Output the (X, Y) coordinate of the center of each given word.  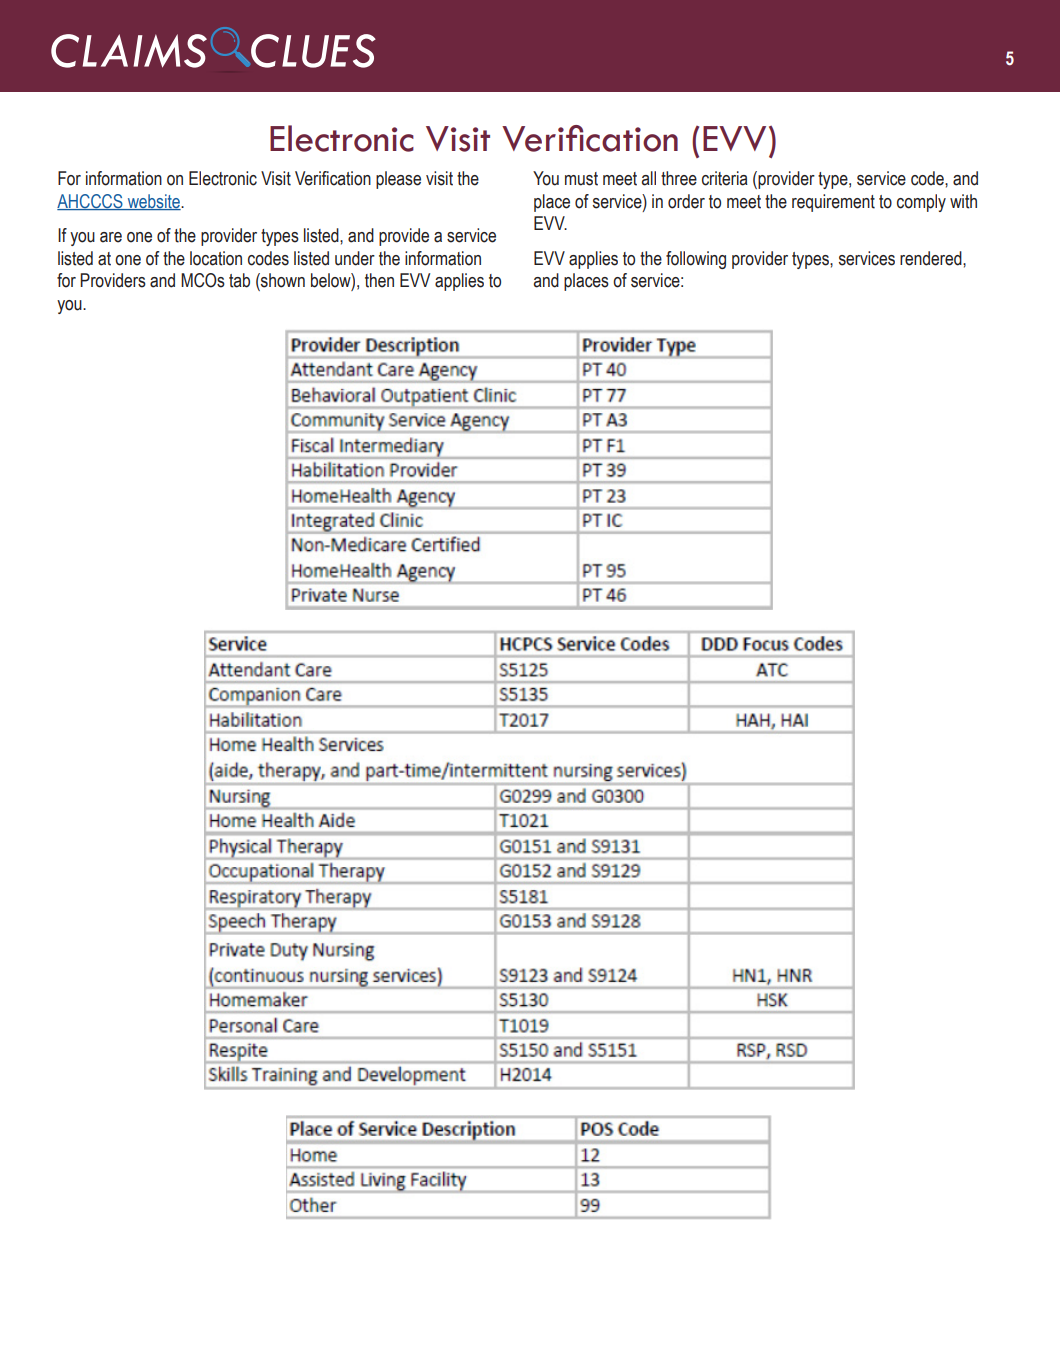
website (153, 202)
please (398, 180)
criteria (725, 178)
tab (239, 280)
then (379, 280)
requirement (833, 203)
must (581, 179)
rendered (932, 258)
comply (921, 203)
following (696, 260)
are (111, 237)
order (686, 201)
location (216, 258)
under (355, 258)
